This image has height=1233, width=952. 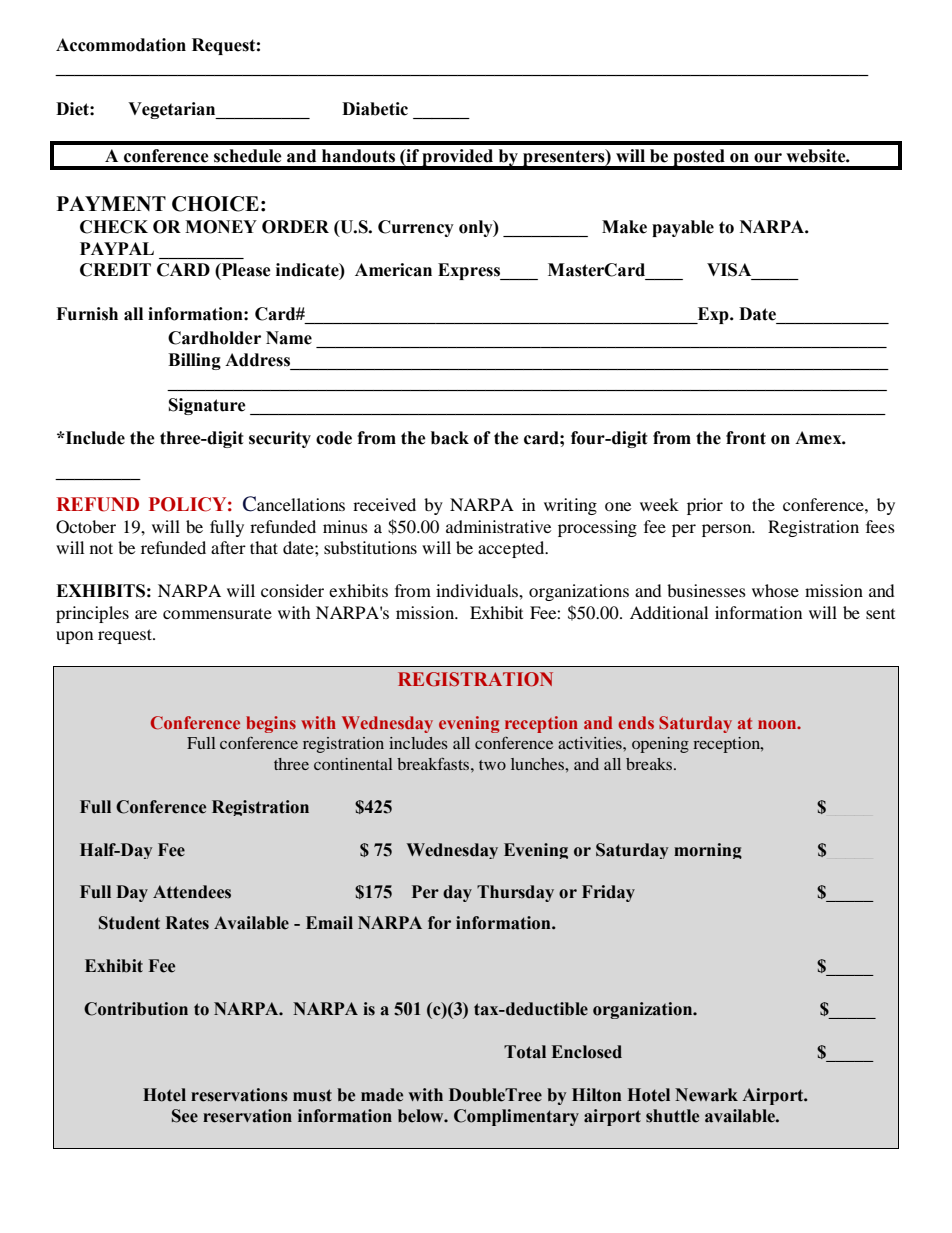 What do you see at coordinates (185, 1116) in the image?
I see `See` at bounding box center [185, 1116].
